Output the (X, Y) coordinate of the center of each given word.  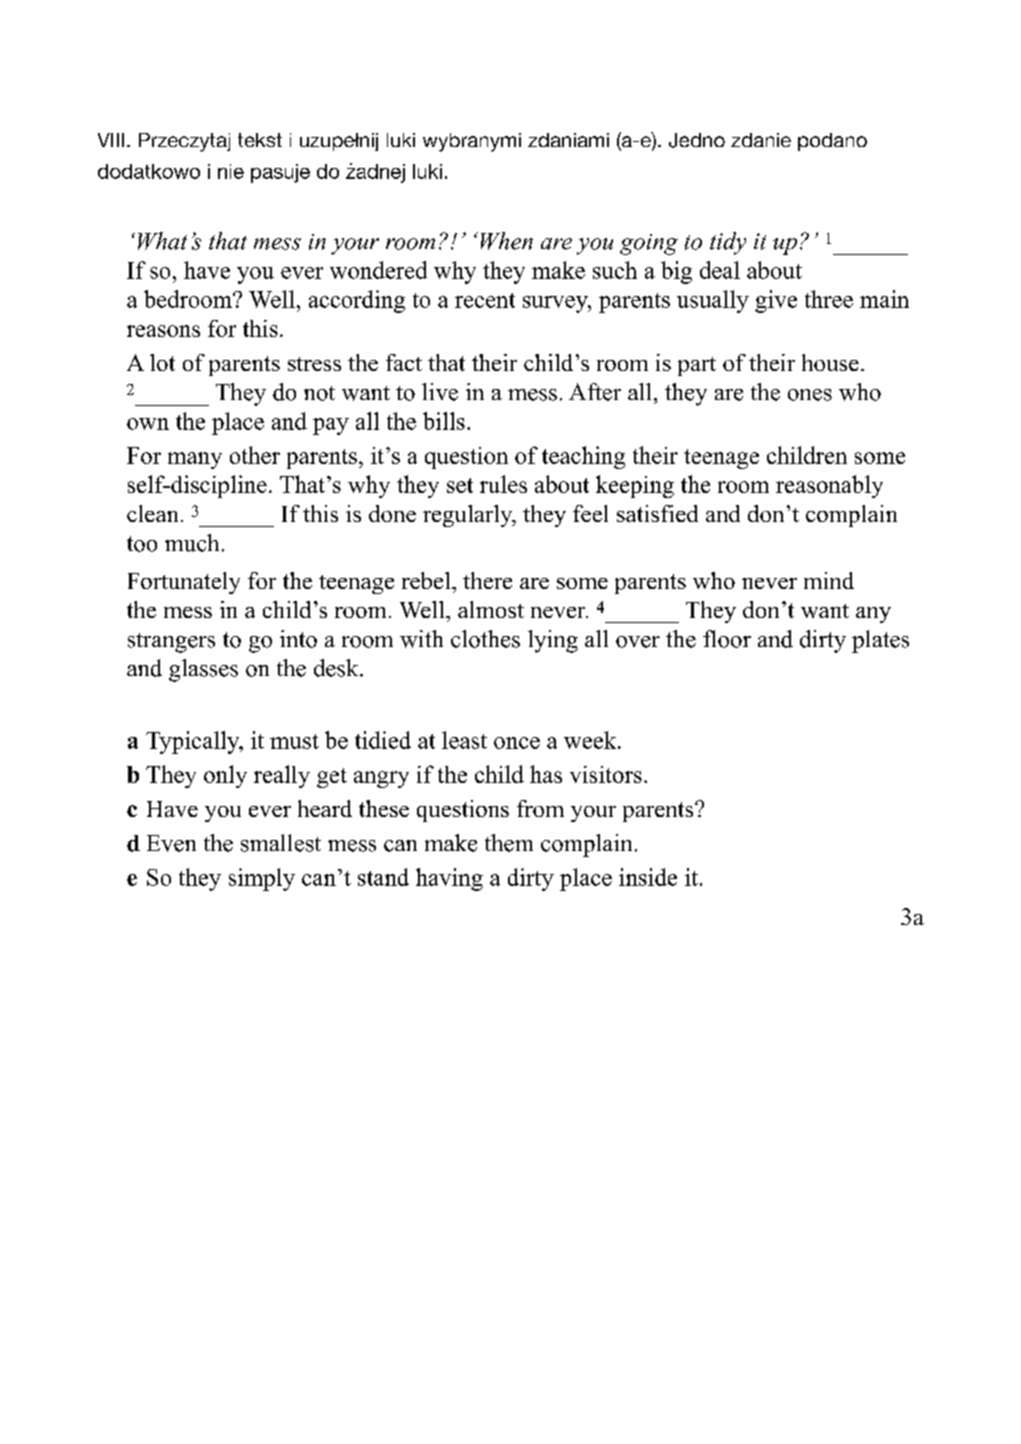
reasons (163, 331)
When (507, 241)
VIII (111, 140)
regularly (469, 516)
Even (171, 843)
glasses (203, 670)
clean (152, 513)
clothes (485, 639)
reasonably (829, 486)
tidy (728, 243)
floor (727, 639)
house (830, 362)
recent (485, 300)
